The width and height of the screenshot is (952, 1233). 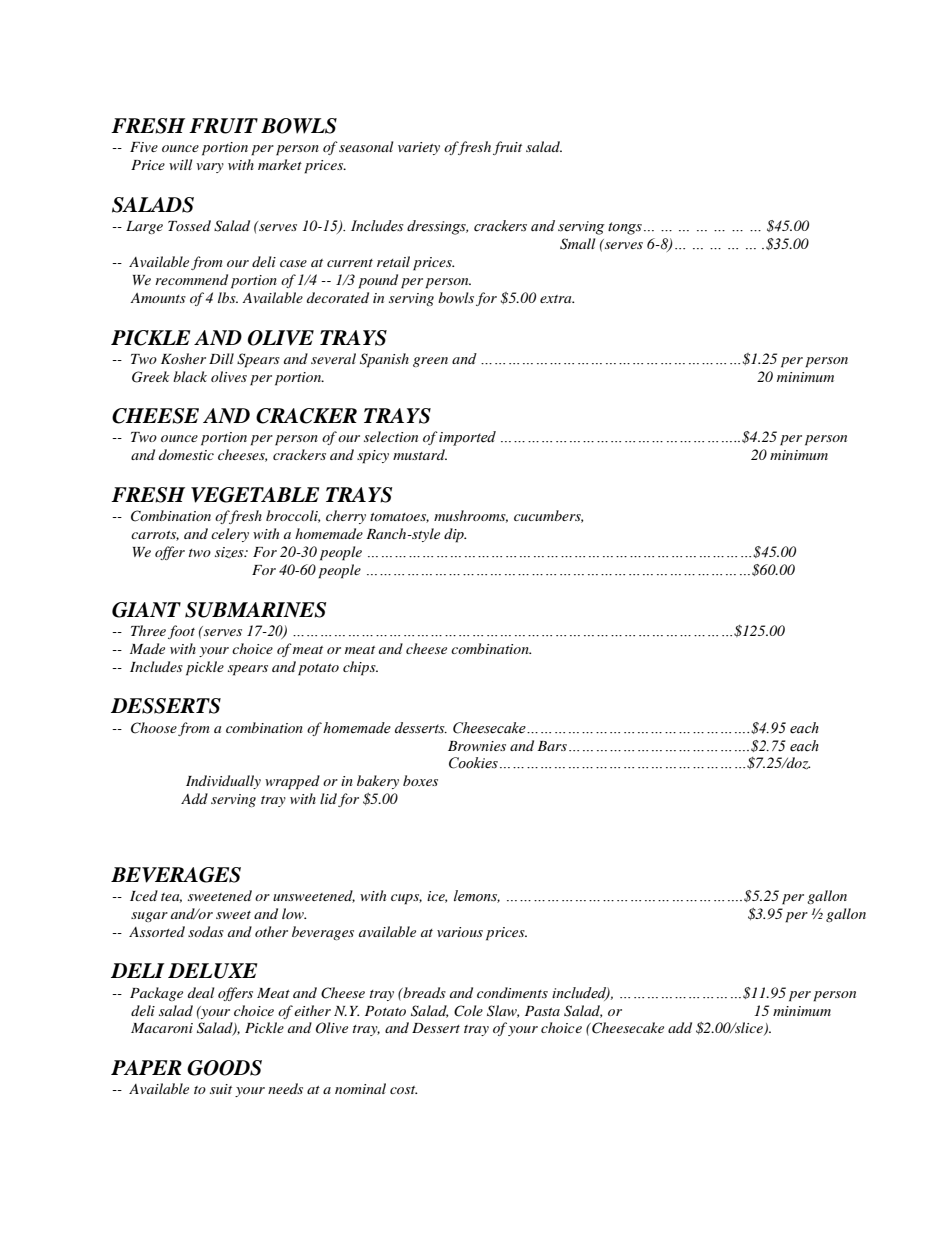 I want to click on chips, so click(x=360, y=668).
